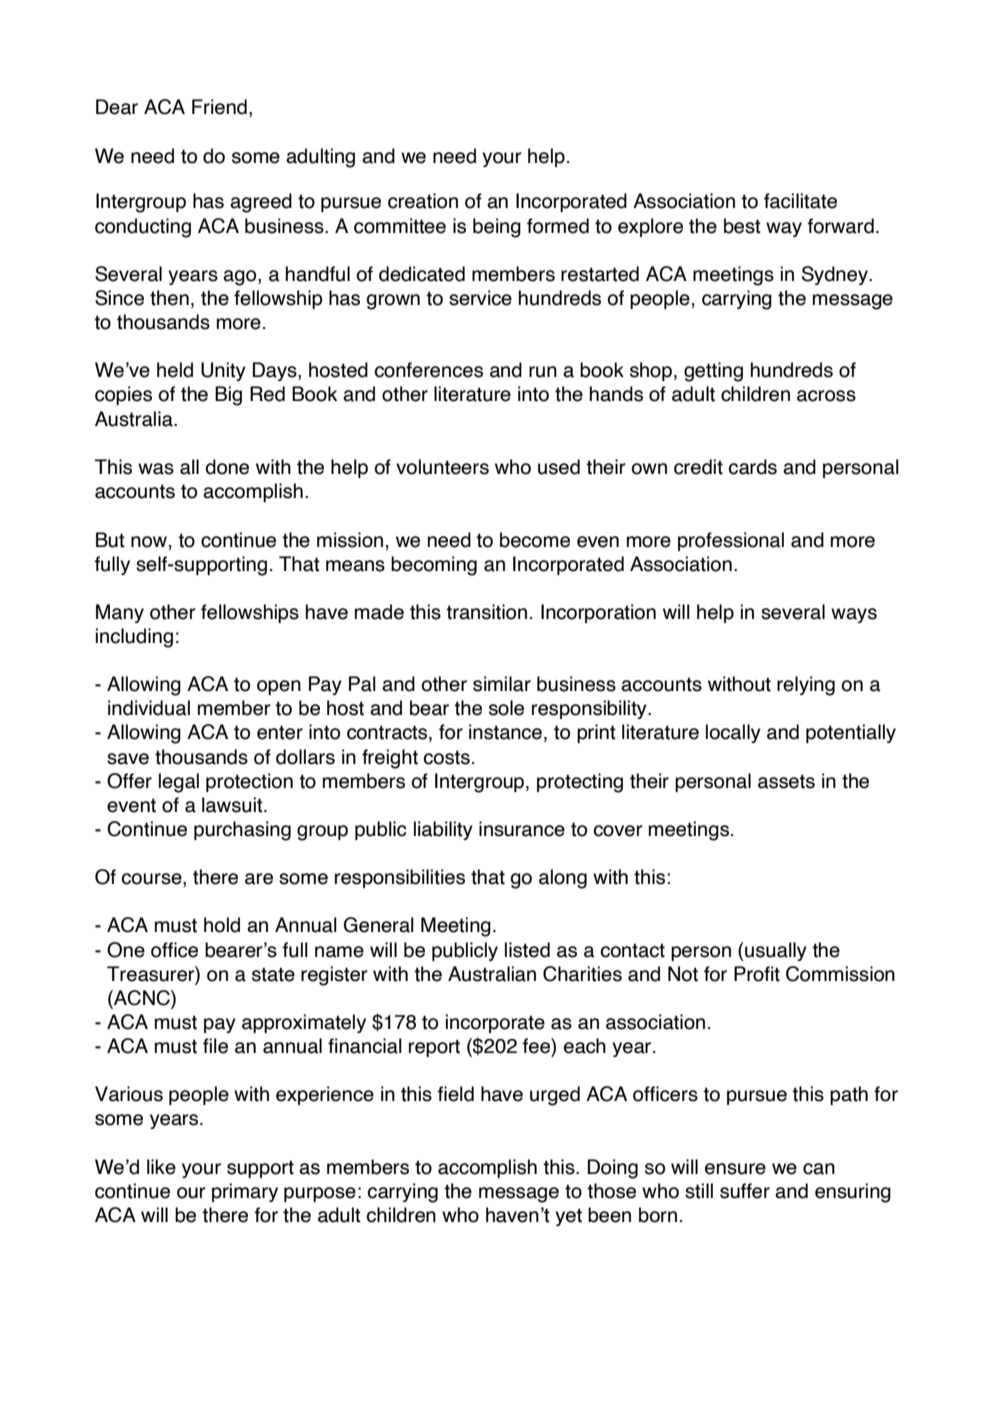 The image size is (997, 1410). I want to click on Big, so click(228, 396).
